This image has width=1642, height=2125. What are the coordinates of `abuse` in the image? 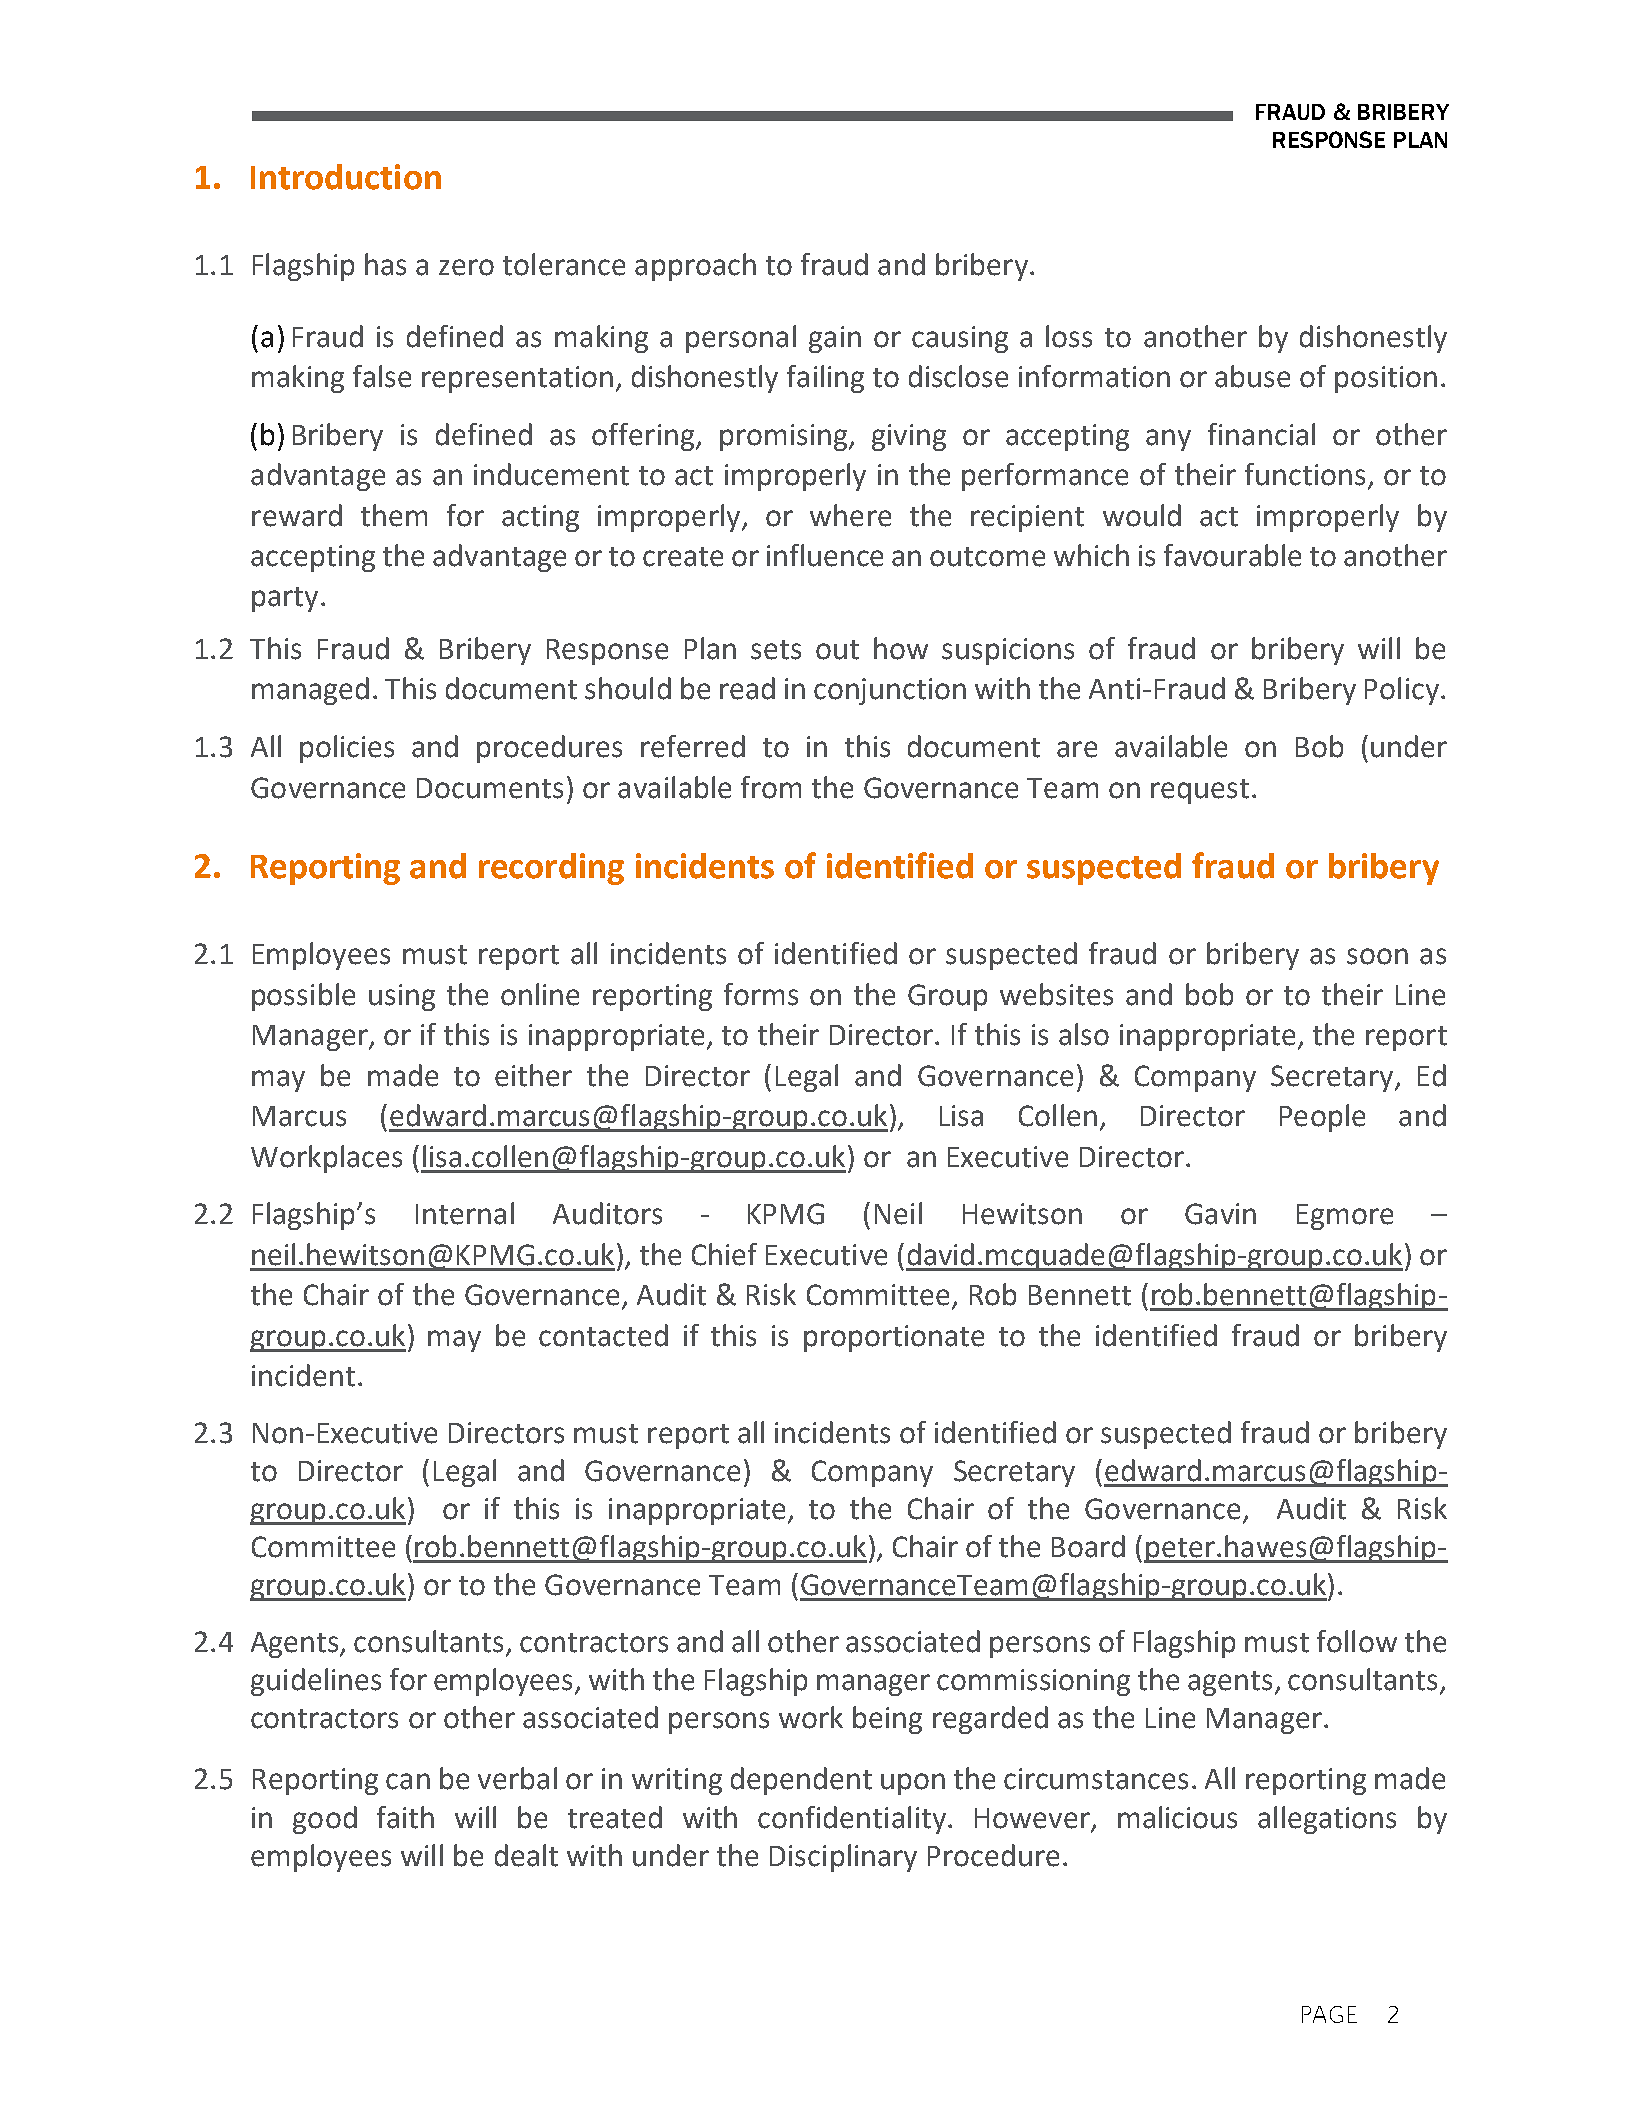 It's located at (1252, 376).
